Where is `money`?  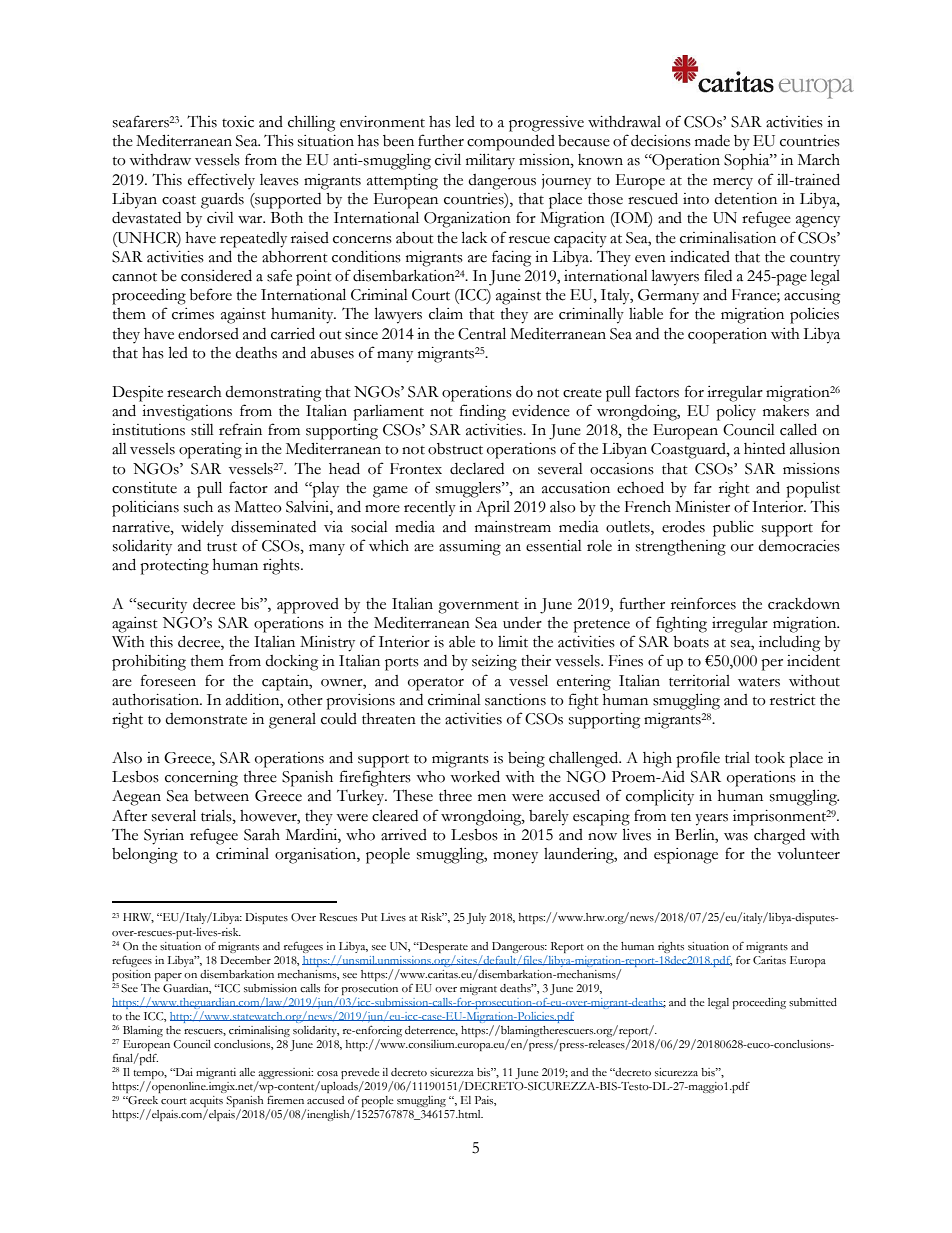 money is located at coordinates (515, 858).
